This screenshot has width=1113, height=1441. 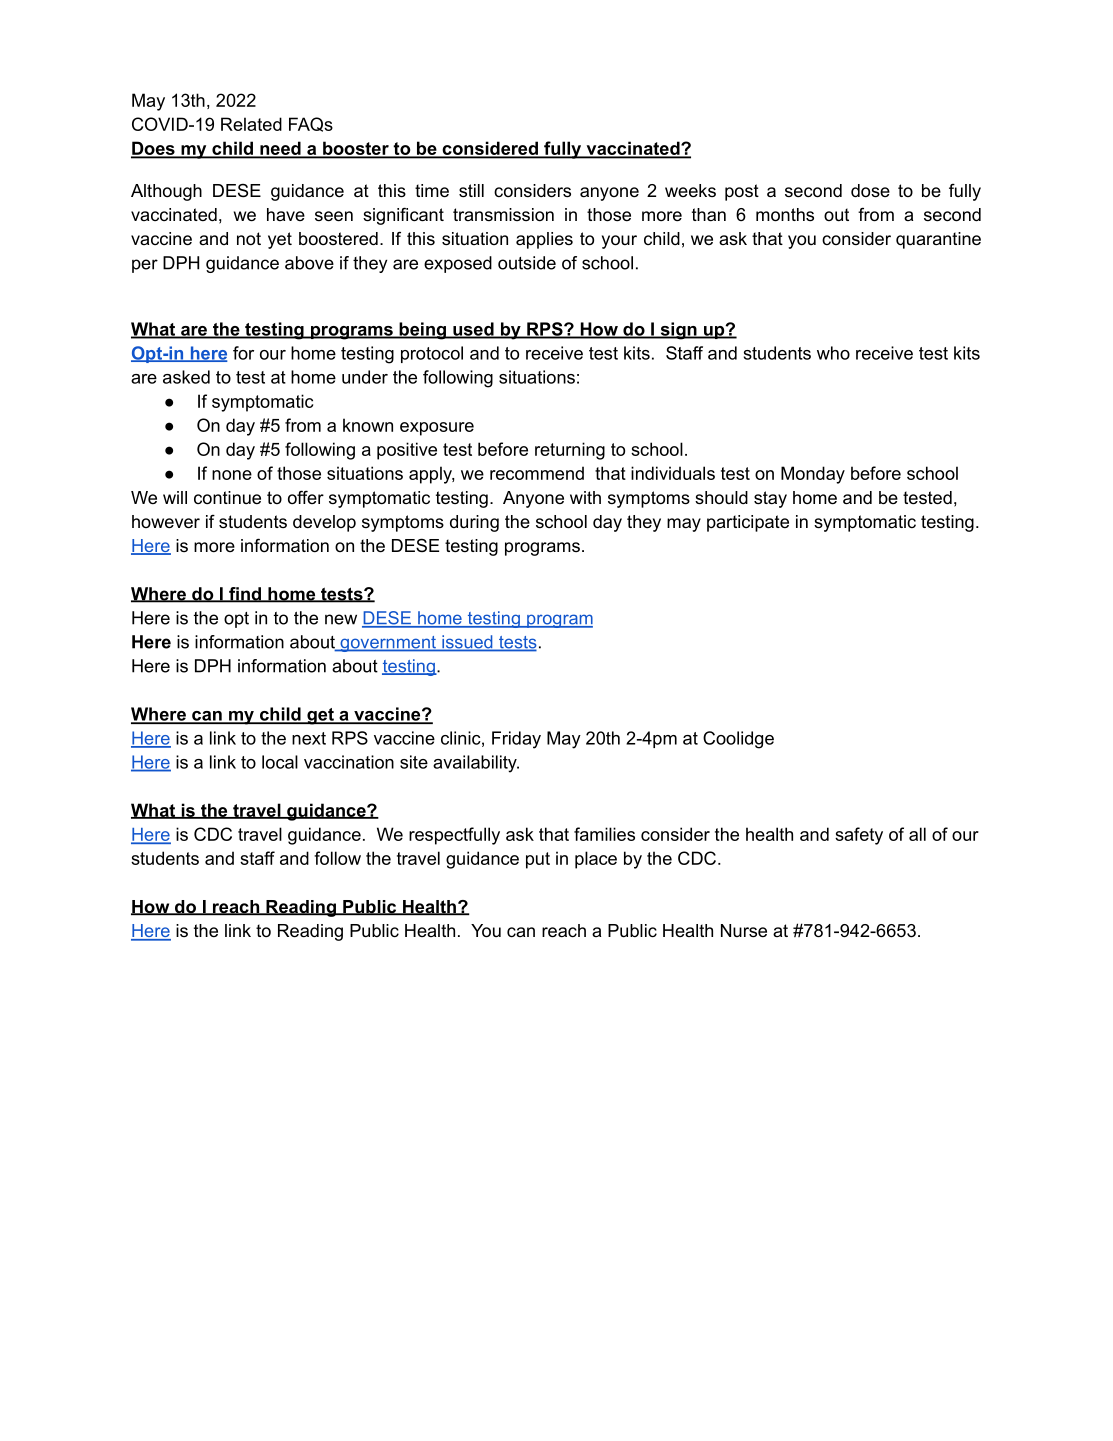 What do you see at coordinates (227, 497) in the screenshot?
I see `continue` at bounding box center [227, 497].
